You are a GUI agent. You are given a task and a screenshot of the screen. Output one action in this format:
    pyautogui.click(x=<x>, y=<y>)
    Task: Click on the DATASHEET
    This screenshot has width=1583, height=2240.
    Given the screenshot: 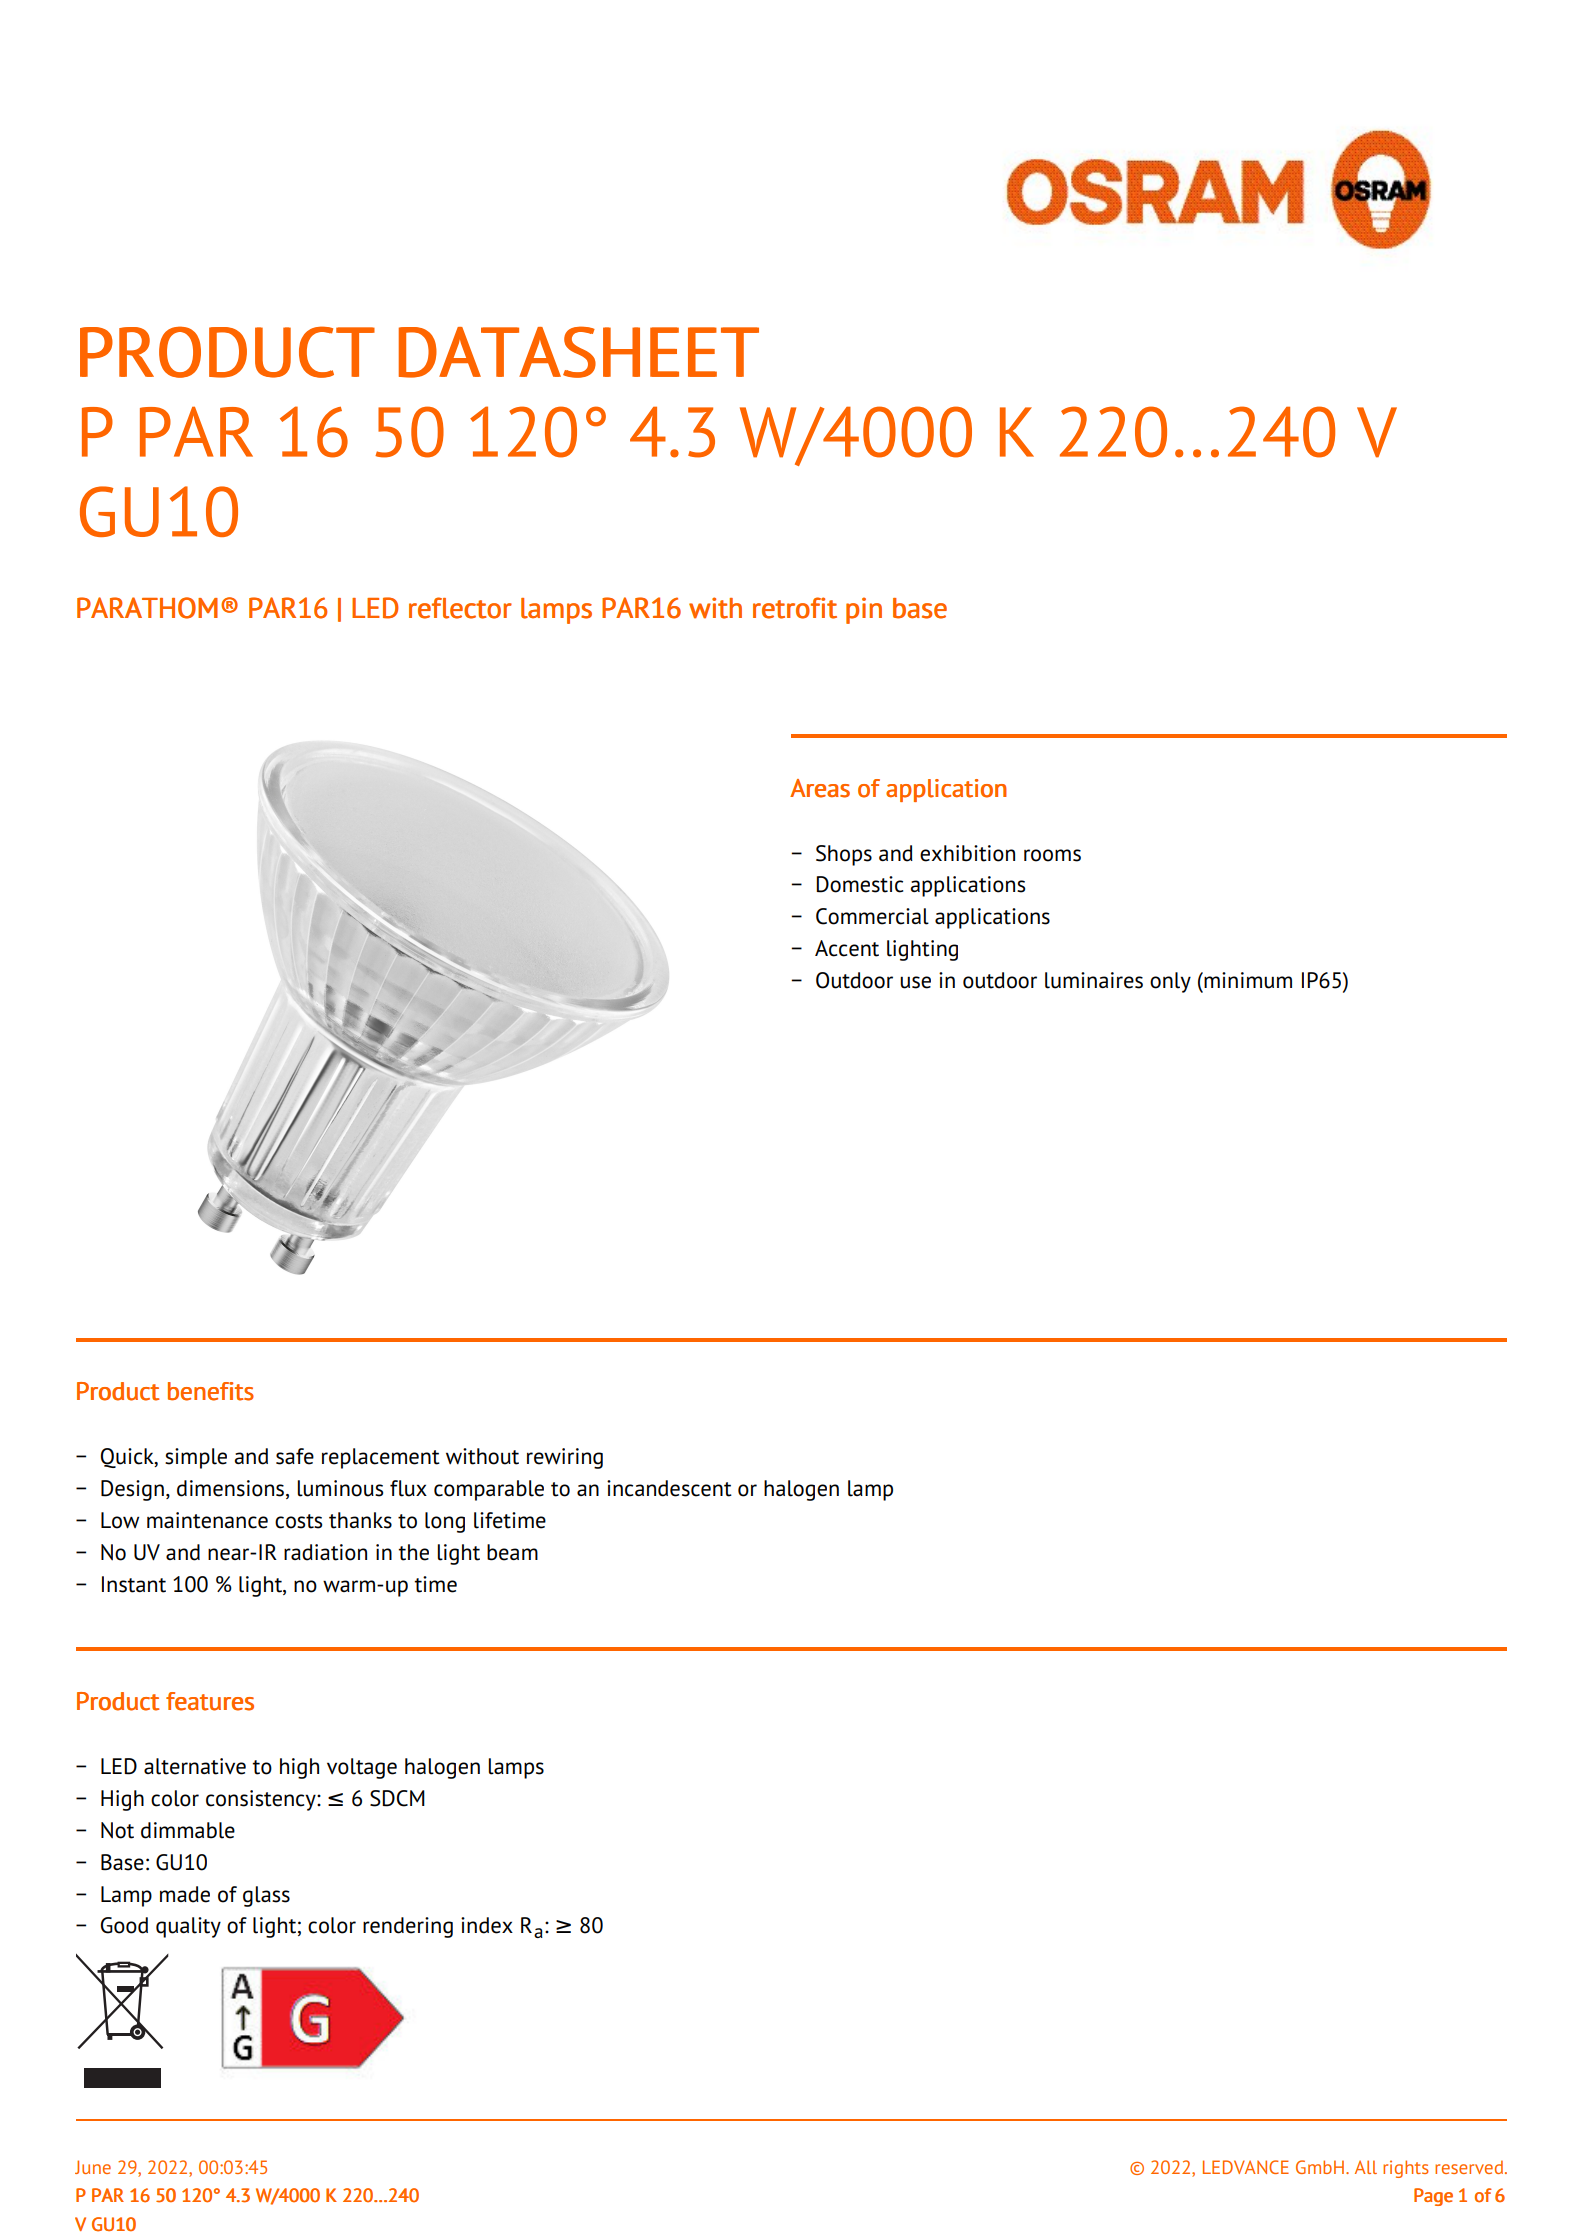 What is the action you would take?
    pyautogui.click(x=579, y=352)
